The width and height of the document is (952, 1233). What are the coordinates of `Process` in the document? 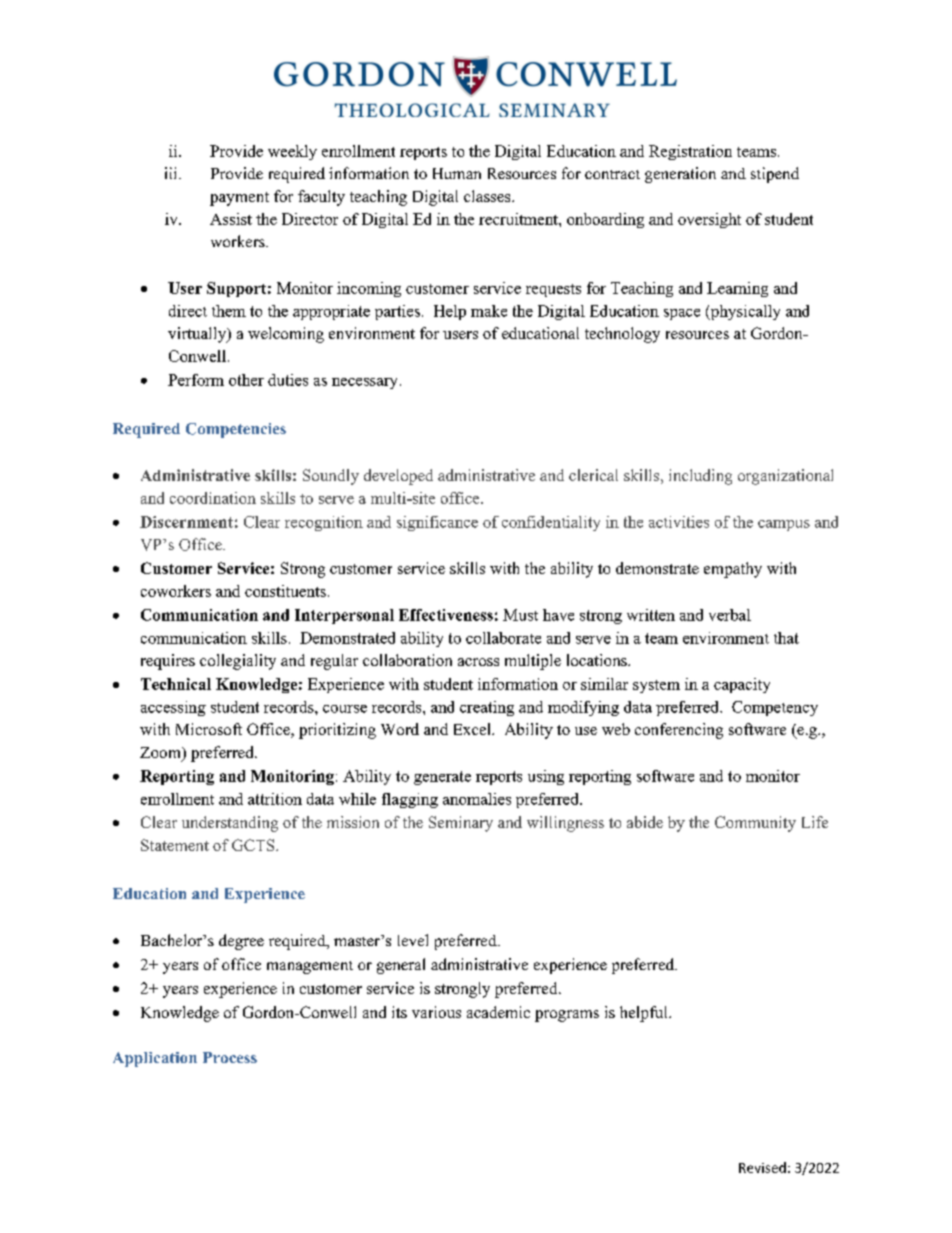 It's located at (230, 1057).
